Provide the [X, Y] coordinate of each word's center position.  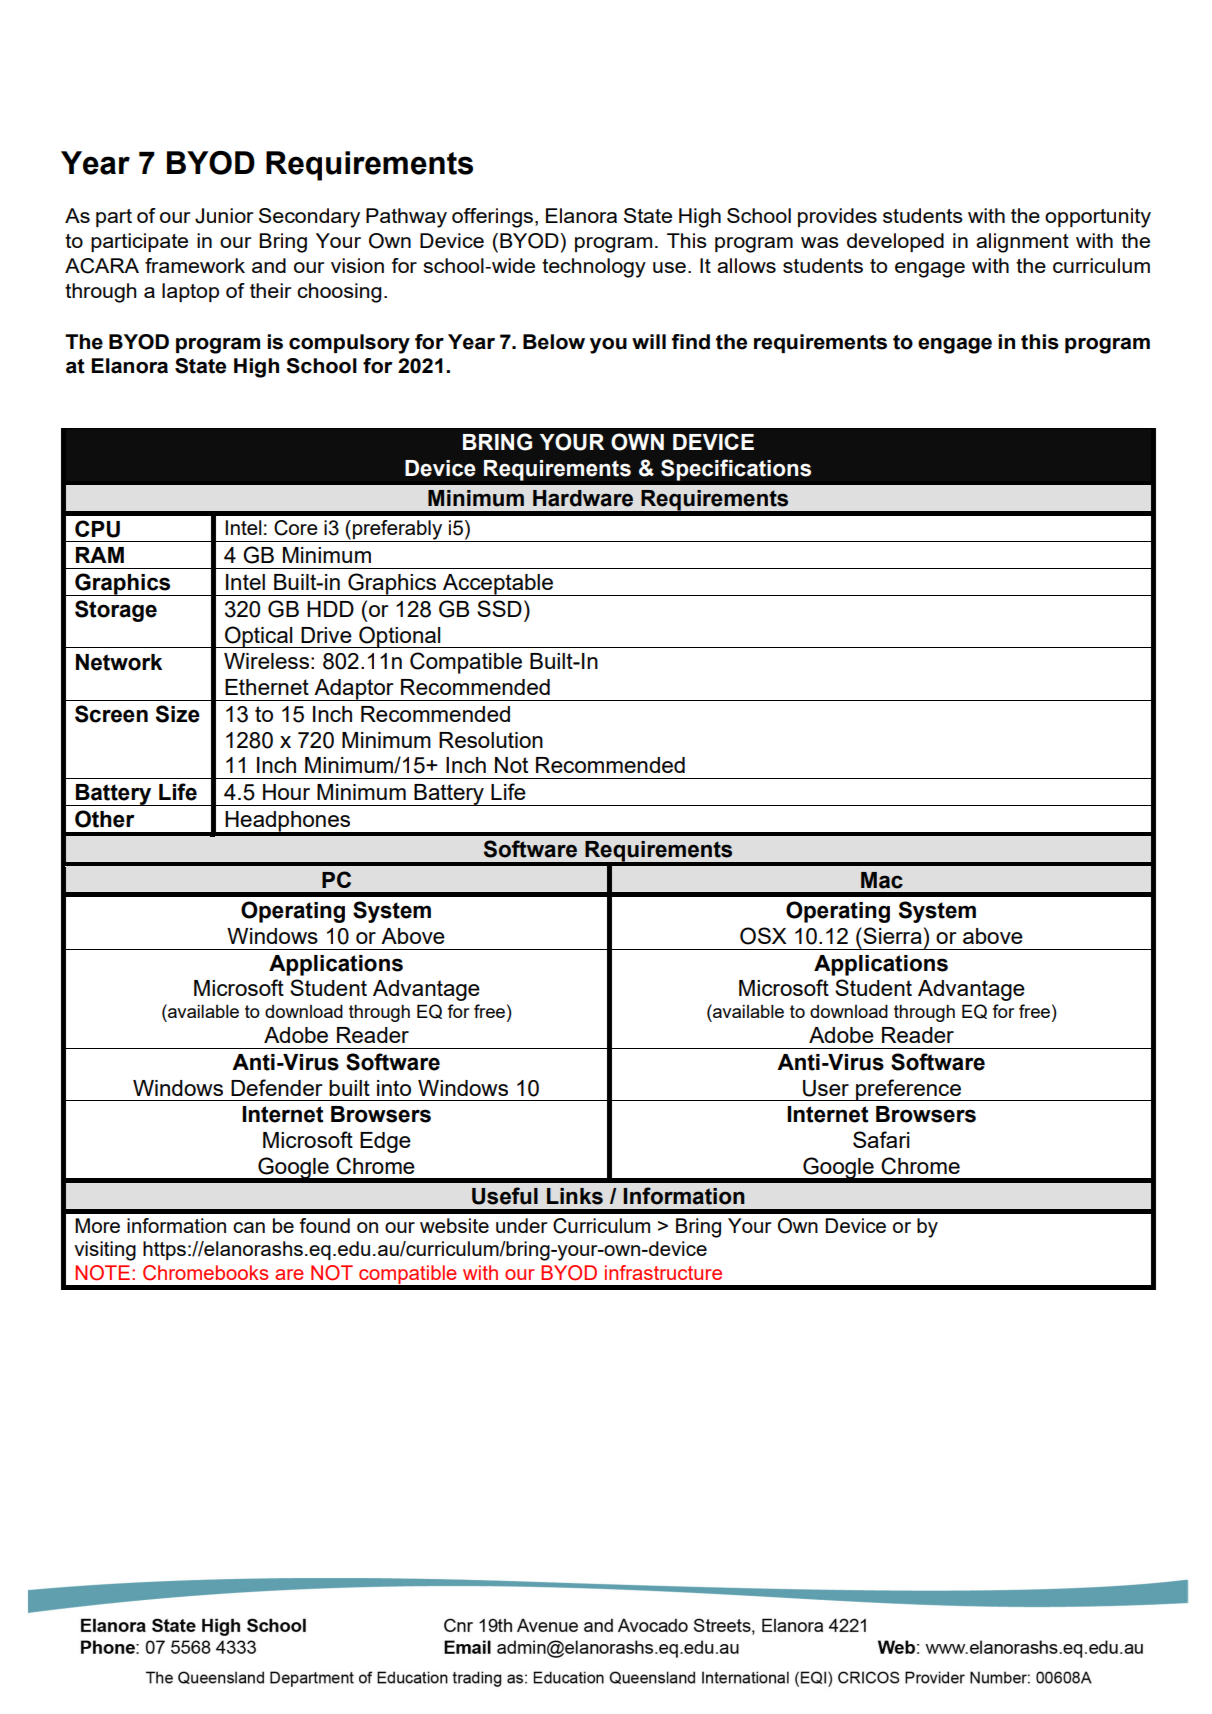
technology [594, 268]
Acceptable [498, 585]
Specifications [736, 470]
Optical [259, 637]
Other [105, 819]
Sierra [891, 935]
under [521, 1225]
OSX [763, 936]
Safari [881, 1139]
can [249, 1227]
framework [195, 265]
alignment [1022, 243]
